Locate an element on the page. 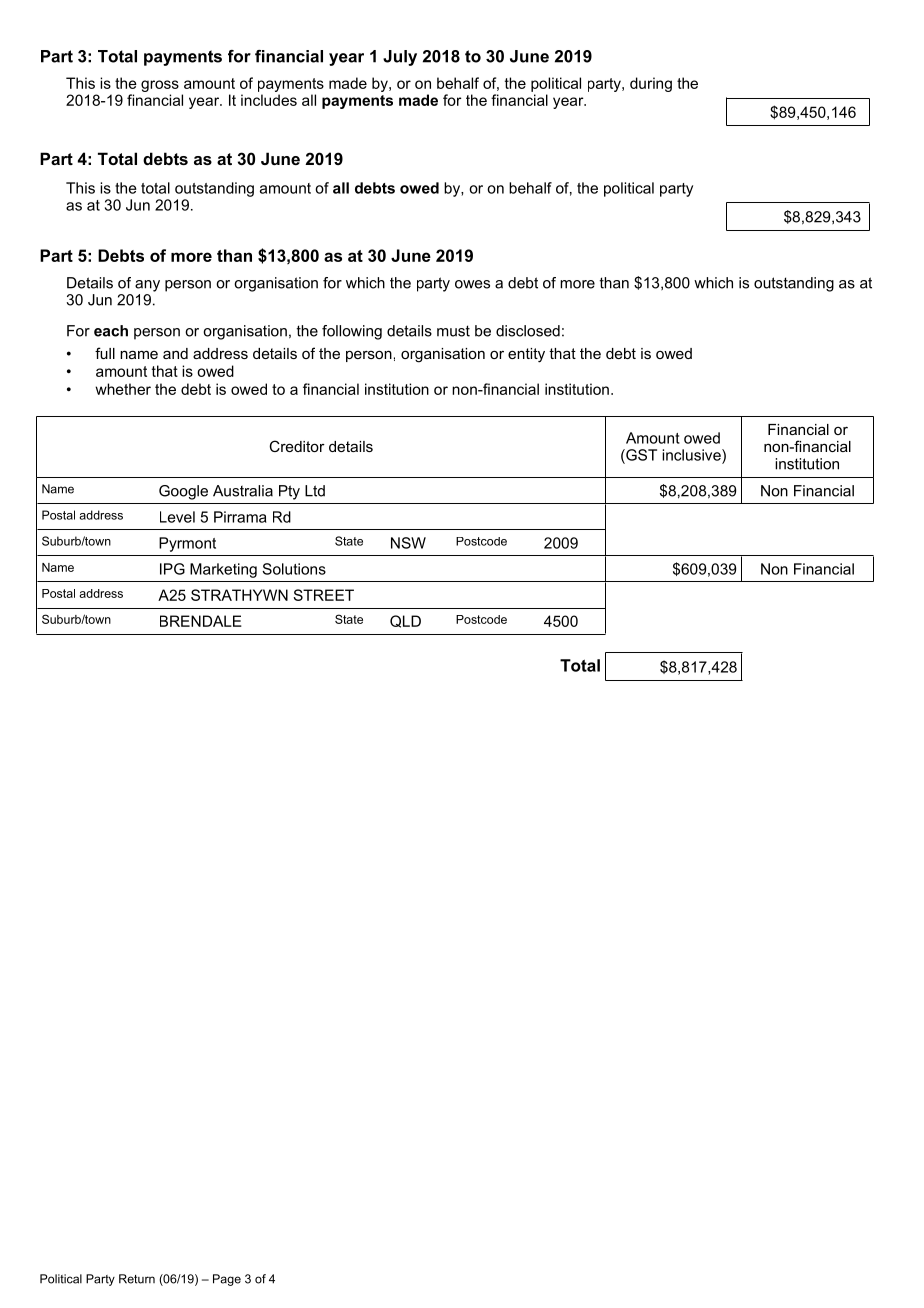  July is located at coordinates (400, 58).
